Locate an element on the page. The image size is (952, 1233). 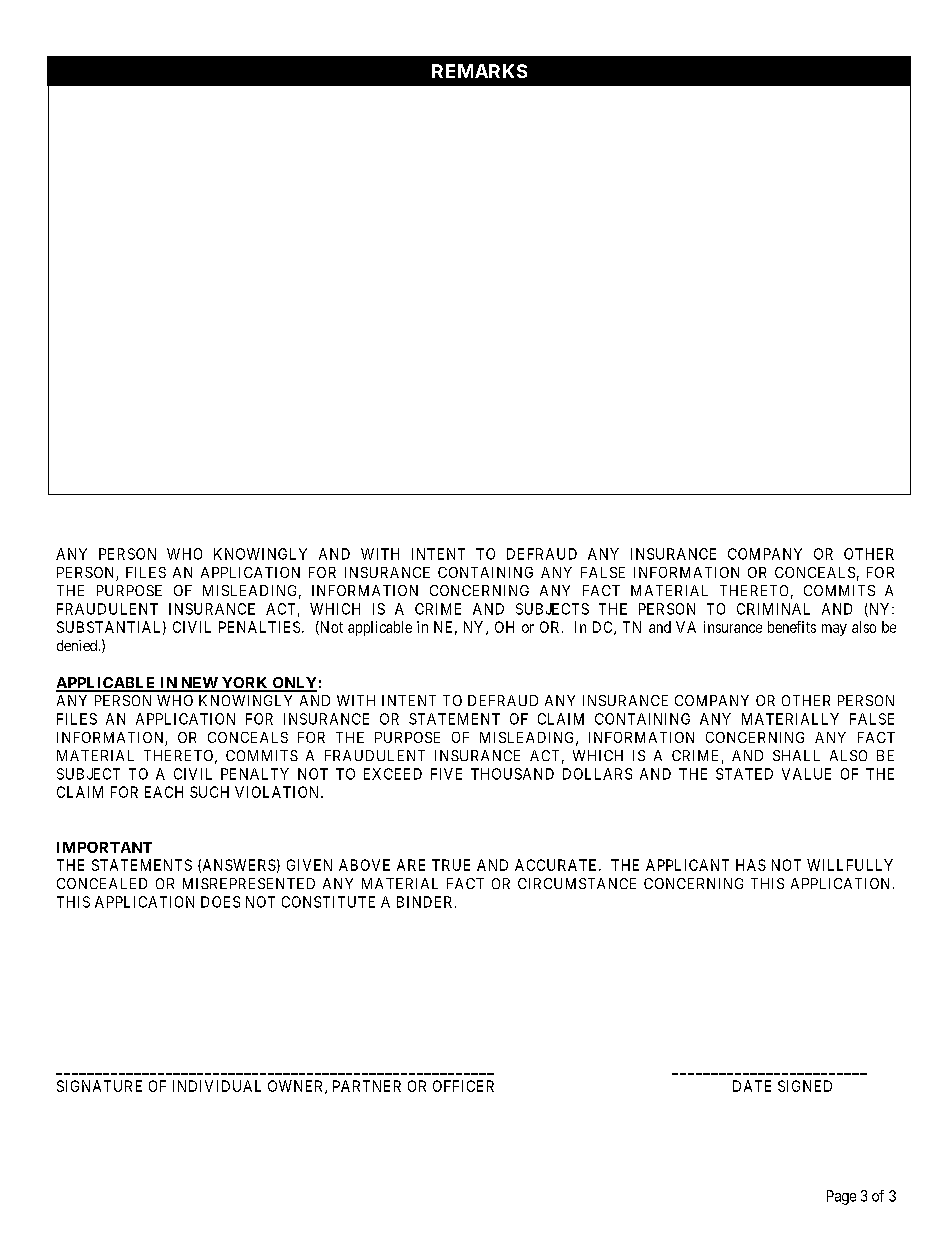
BINDER is located at coordinates (426, 902).
